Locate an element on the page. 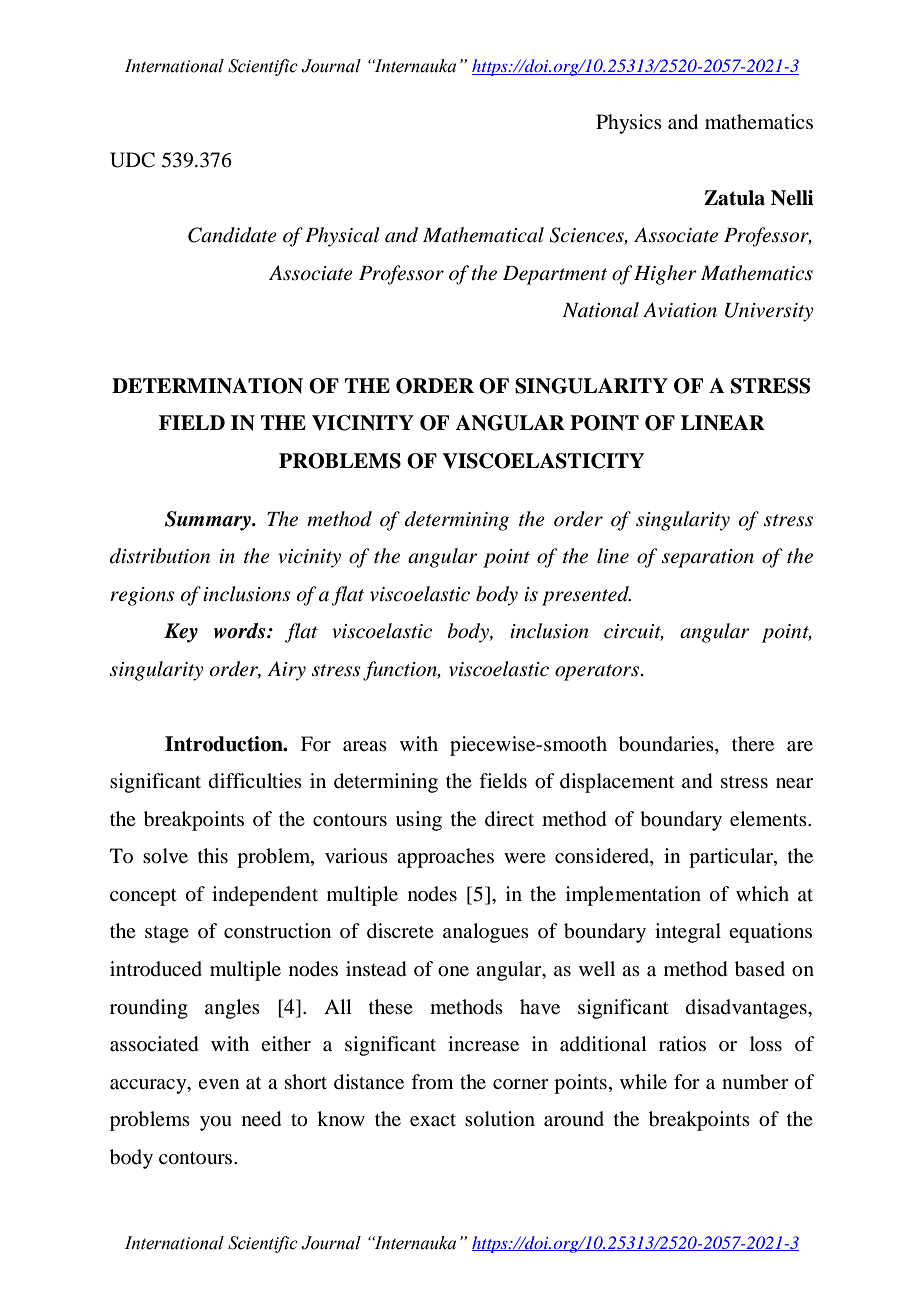 The width and height of the image is (924, 1308). presented is located at coordinates (586, 596).
